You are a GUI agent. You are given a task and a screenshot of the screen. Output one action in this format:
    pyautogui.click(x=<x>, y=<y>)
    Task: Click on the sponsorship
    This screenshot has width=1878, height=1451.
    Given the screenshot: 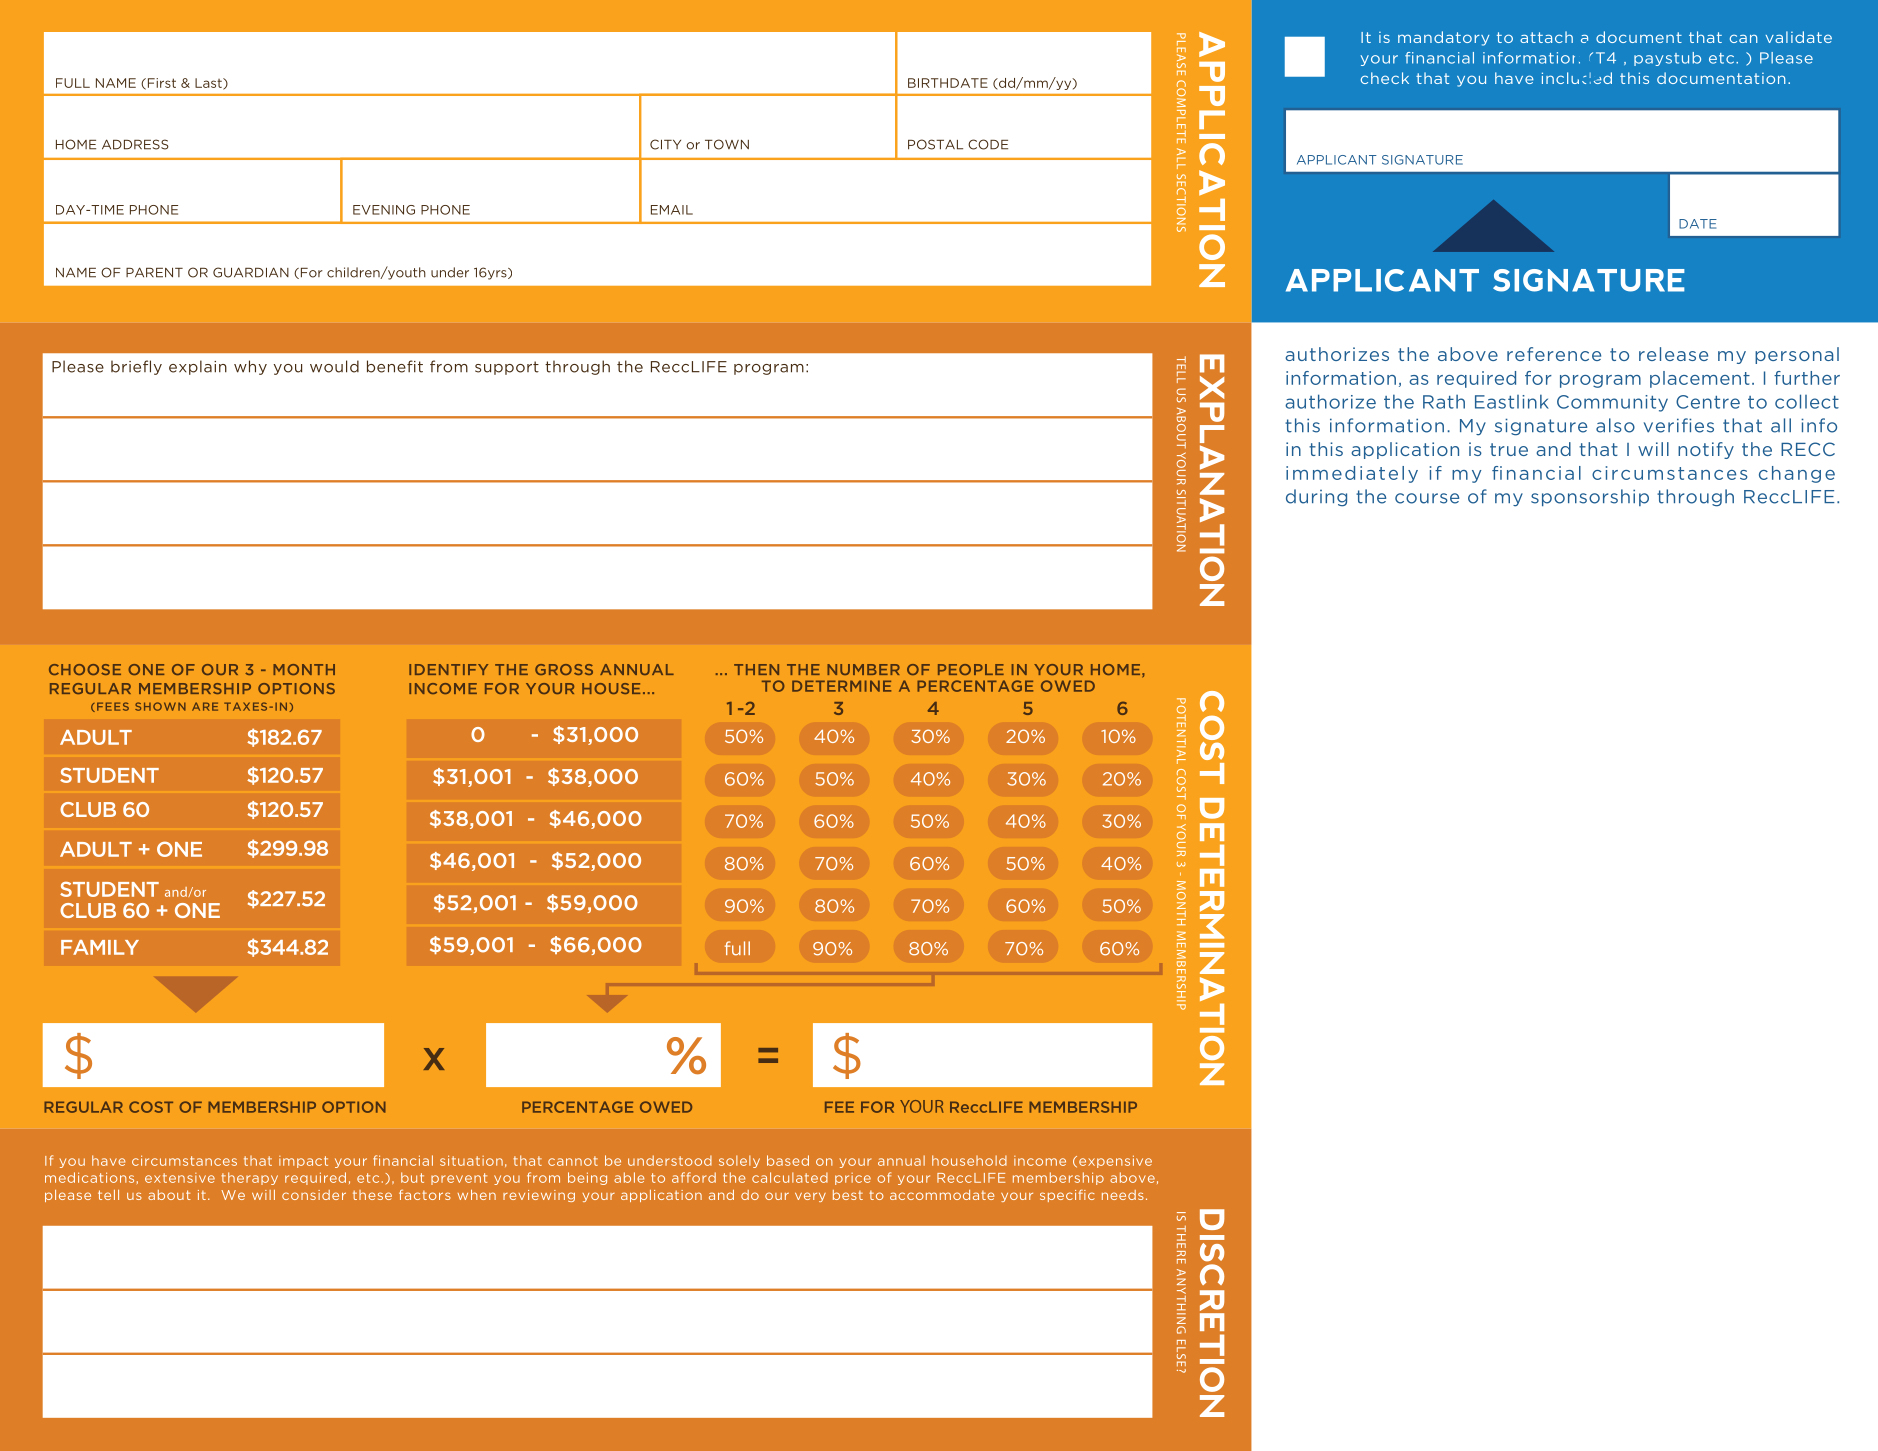 What is the action you would take?
    pyautogui.click(x=1590, y=497)
